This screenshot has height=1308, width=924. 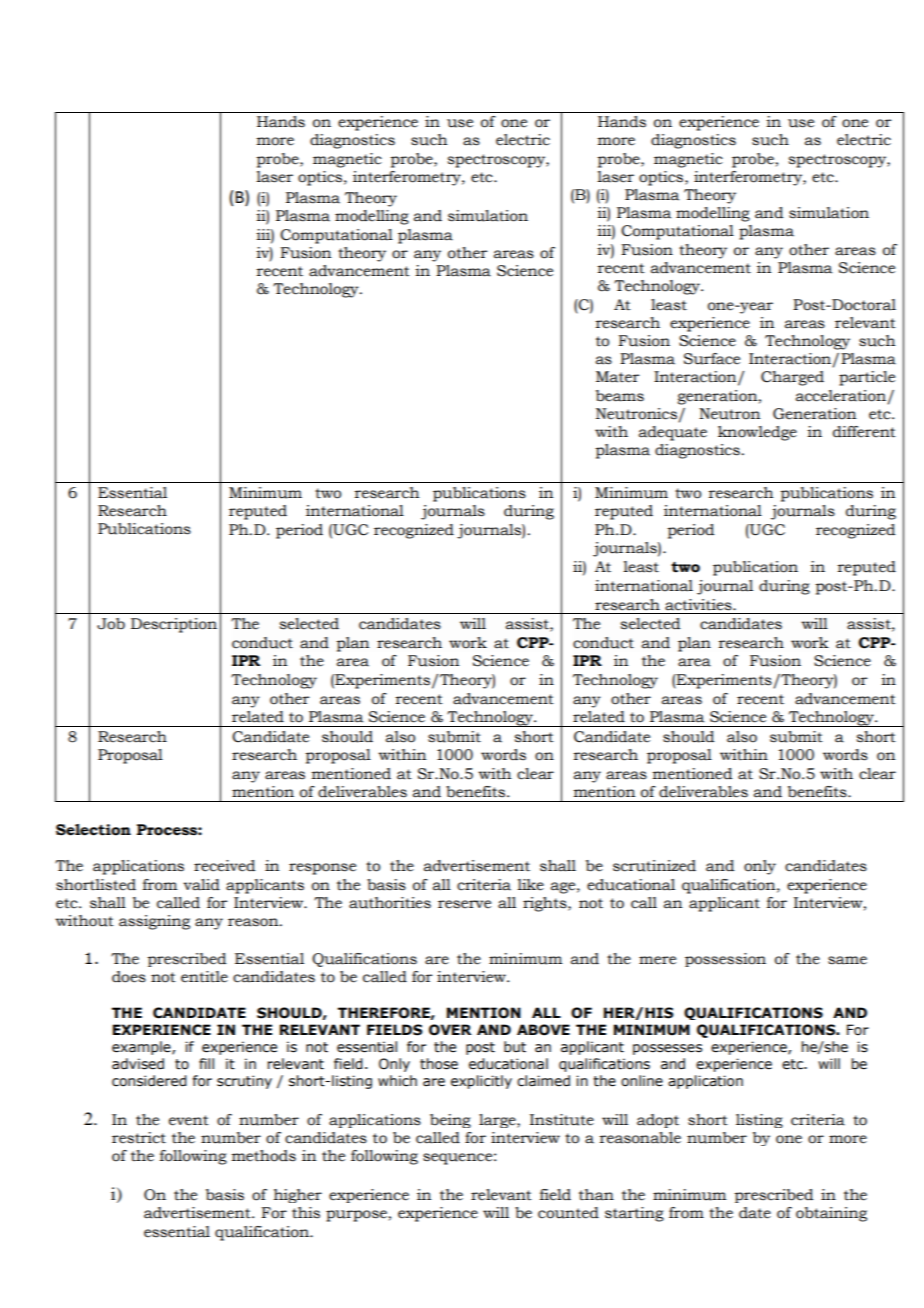 I want to click on beams, so click(x=620, y=396).
